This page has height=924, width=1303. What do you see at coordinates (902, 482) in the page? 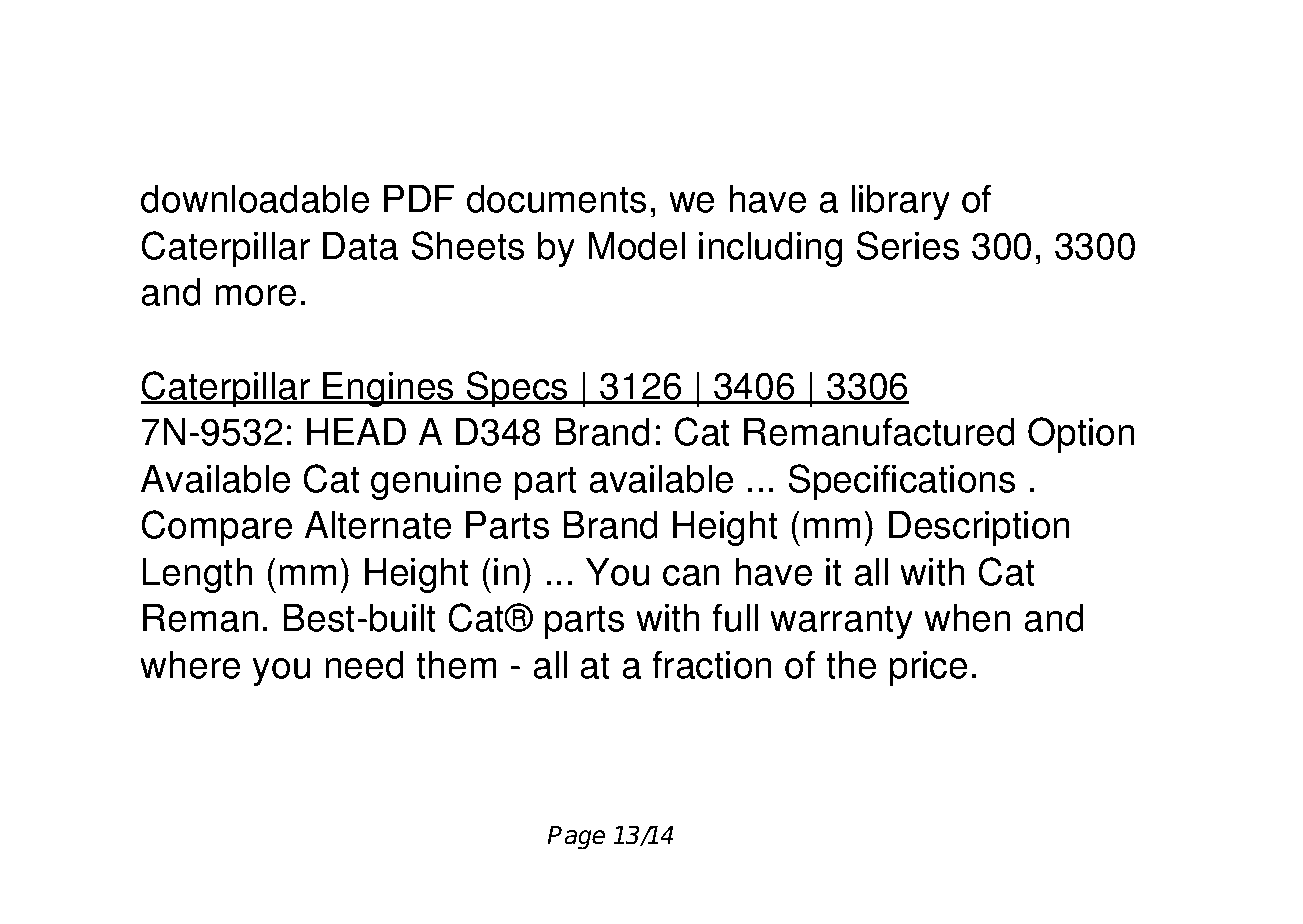
I see `Specifications` at bounding box center [902, 482].
